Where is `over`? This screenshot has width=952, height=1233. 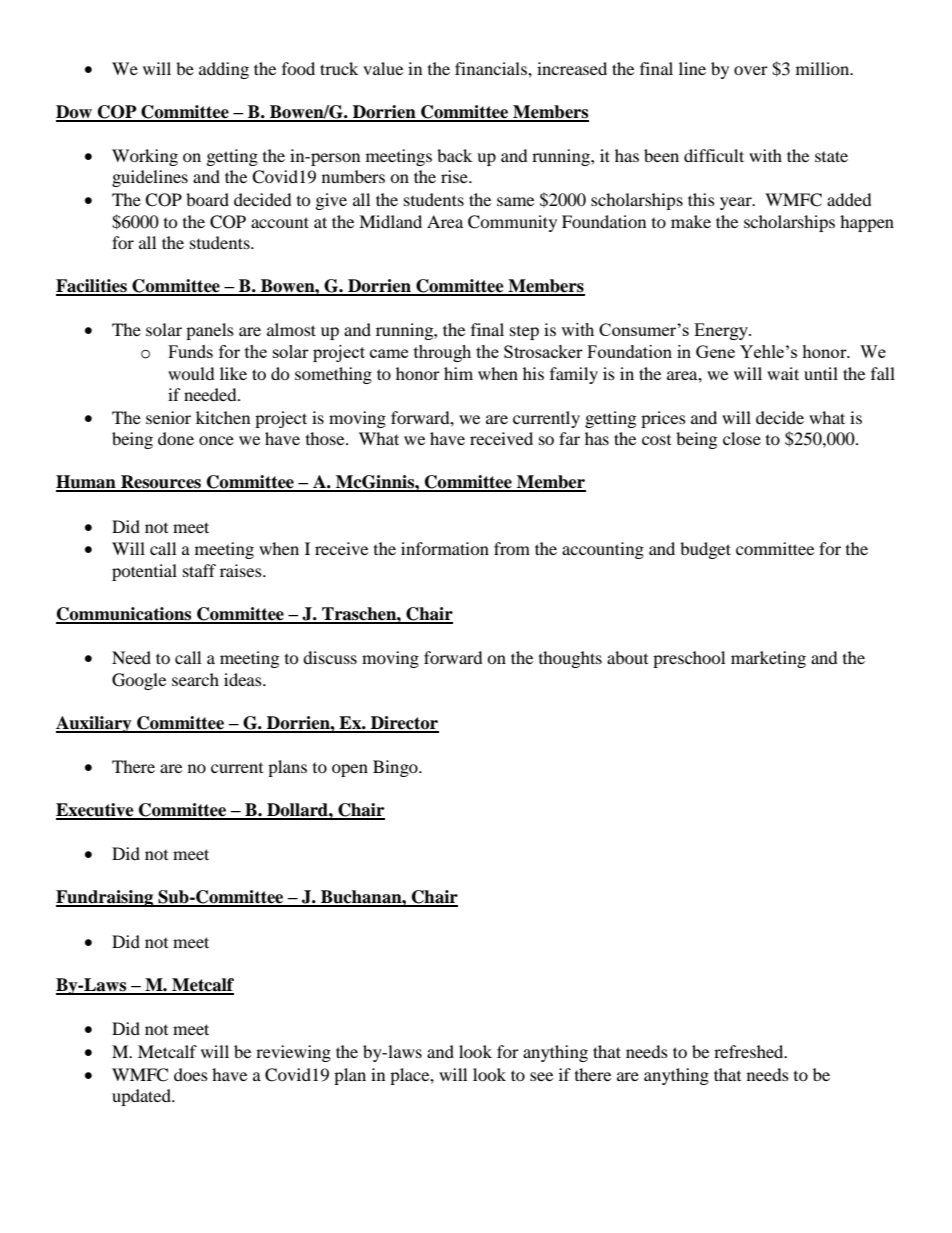
over is located at coordinates (751, 70).
